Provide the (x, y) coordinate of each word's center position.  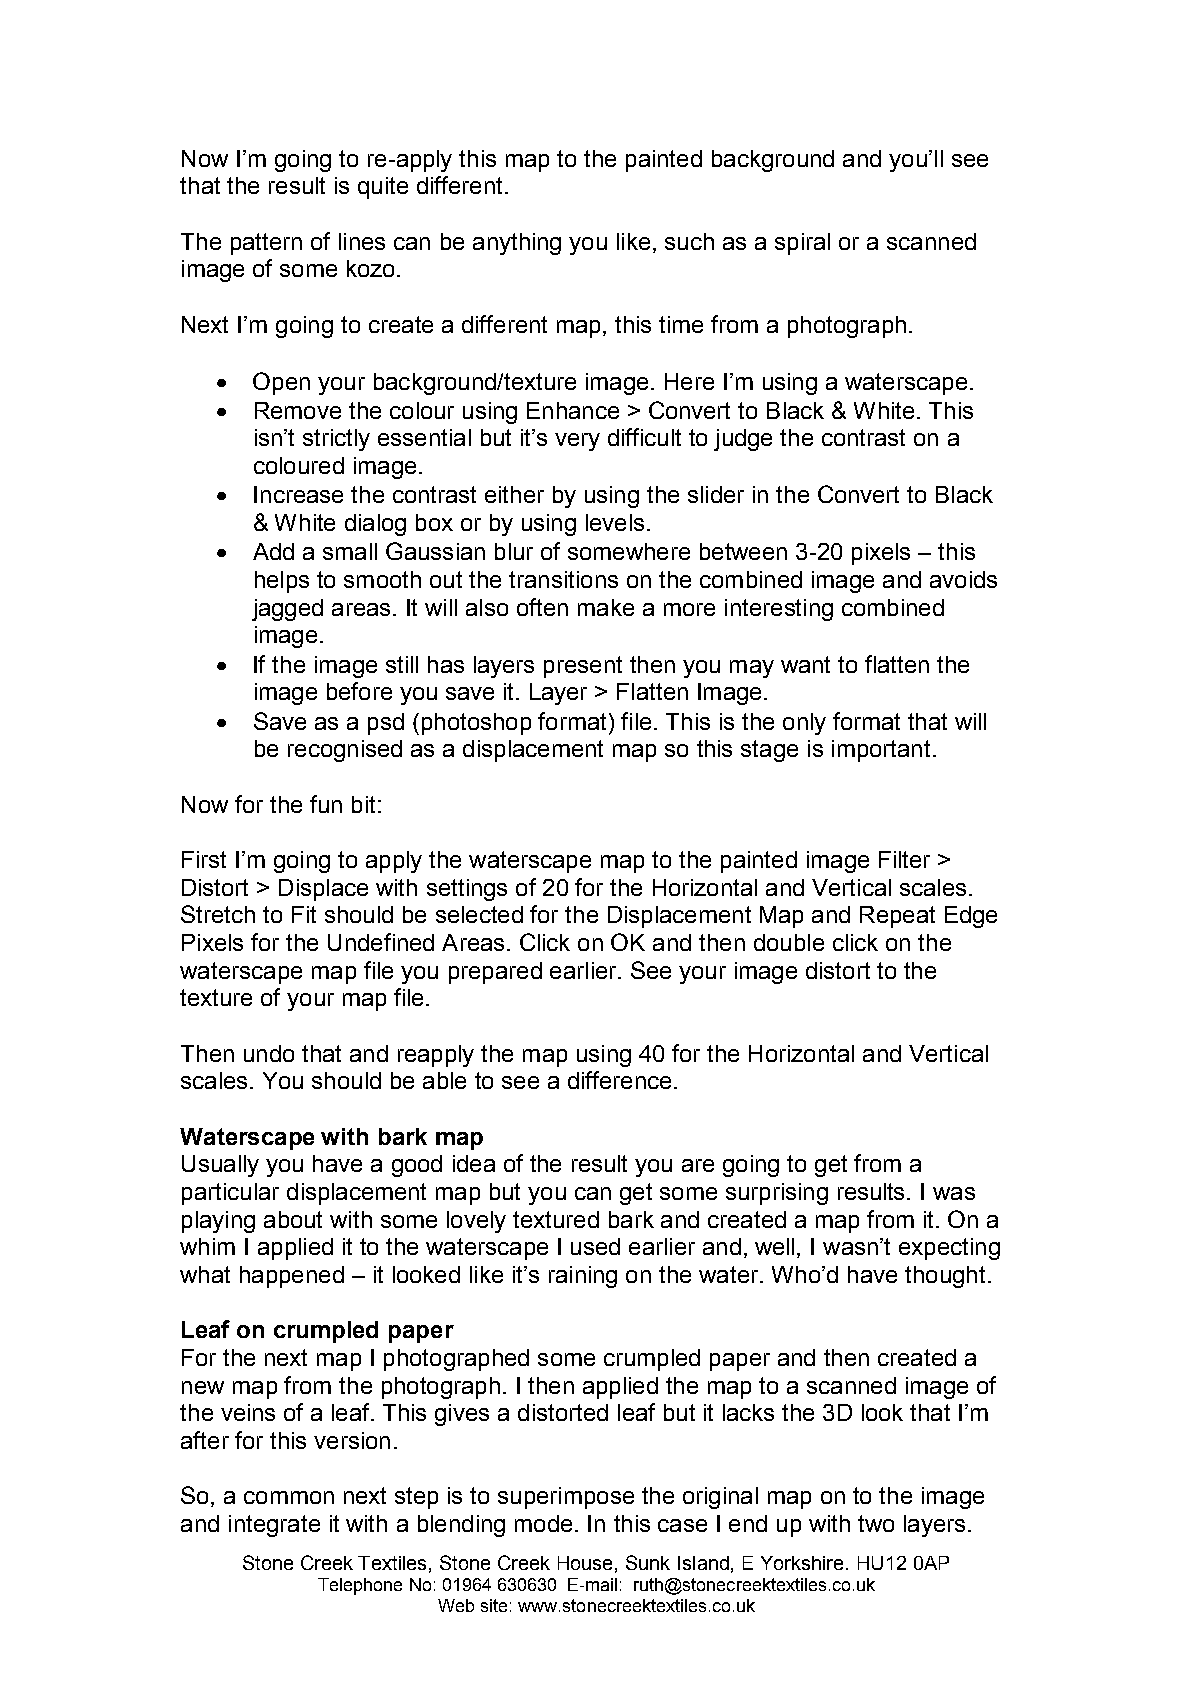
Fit (304, 914)
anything (517, 244)
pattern (266, 244)
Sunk (648, 1562)
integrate (274, 1526)
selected (479, 914)
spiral (802, 244)
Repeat (897, 917)
